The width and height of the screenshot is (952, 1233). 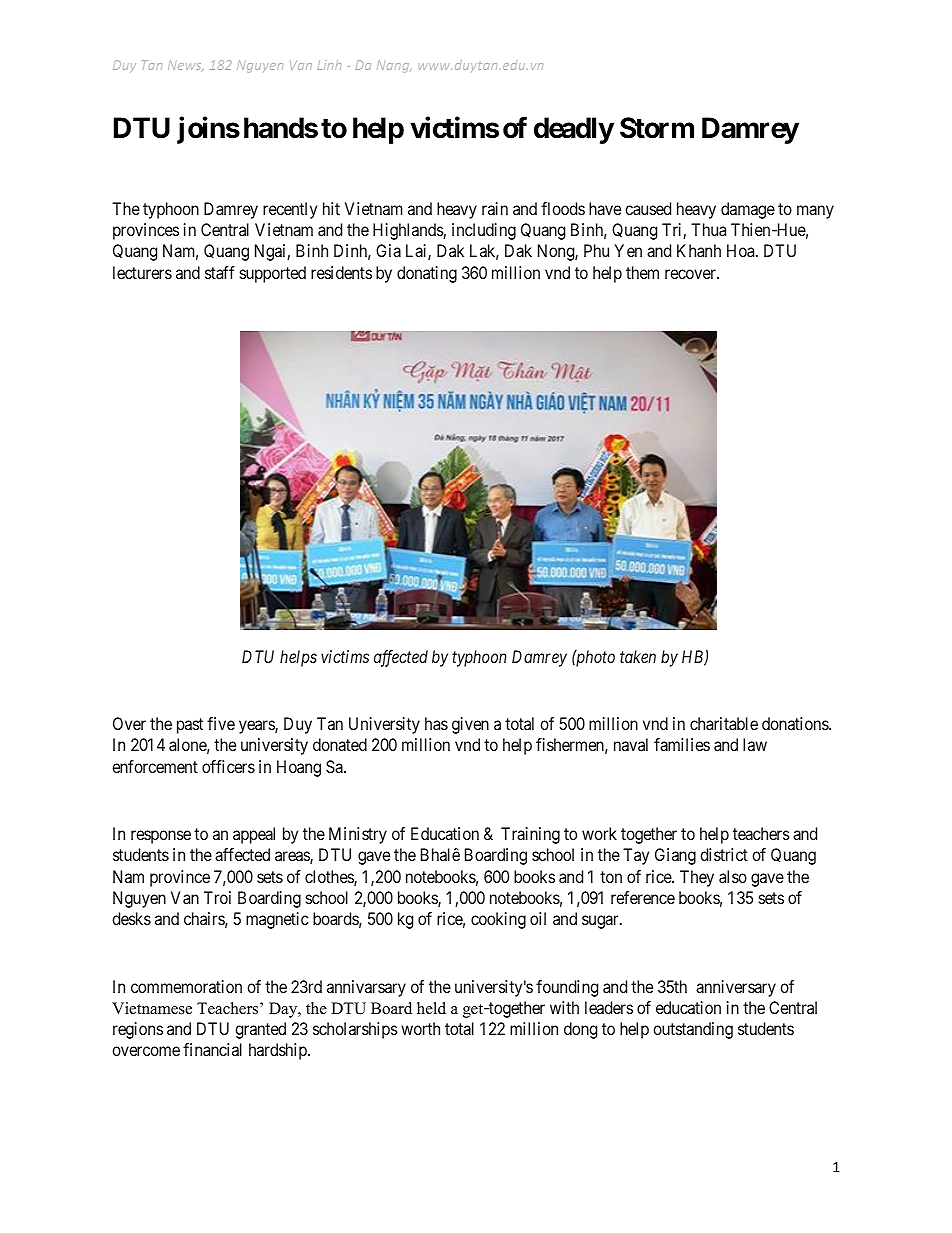 What do you see at coordinates (431, 1008) in the screenshot?
I see `held` at bounding box center [431, 1008].
